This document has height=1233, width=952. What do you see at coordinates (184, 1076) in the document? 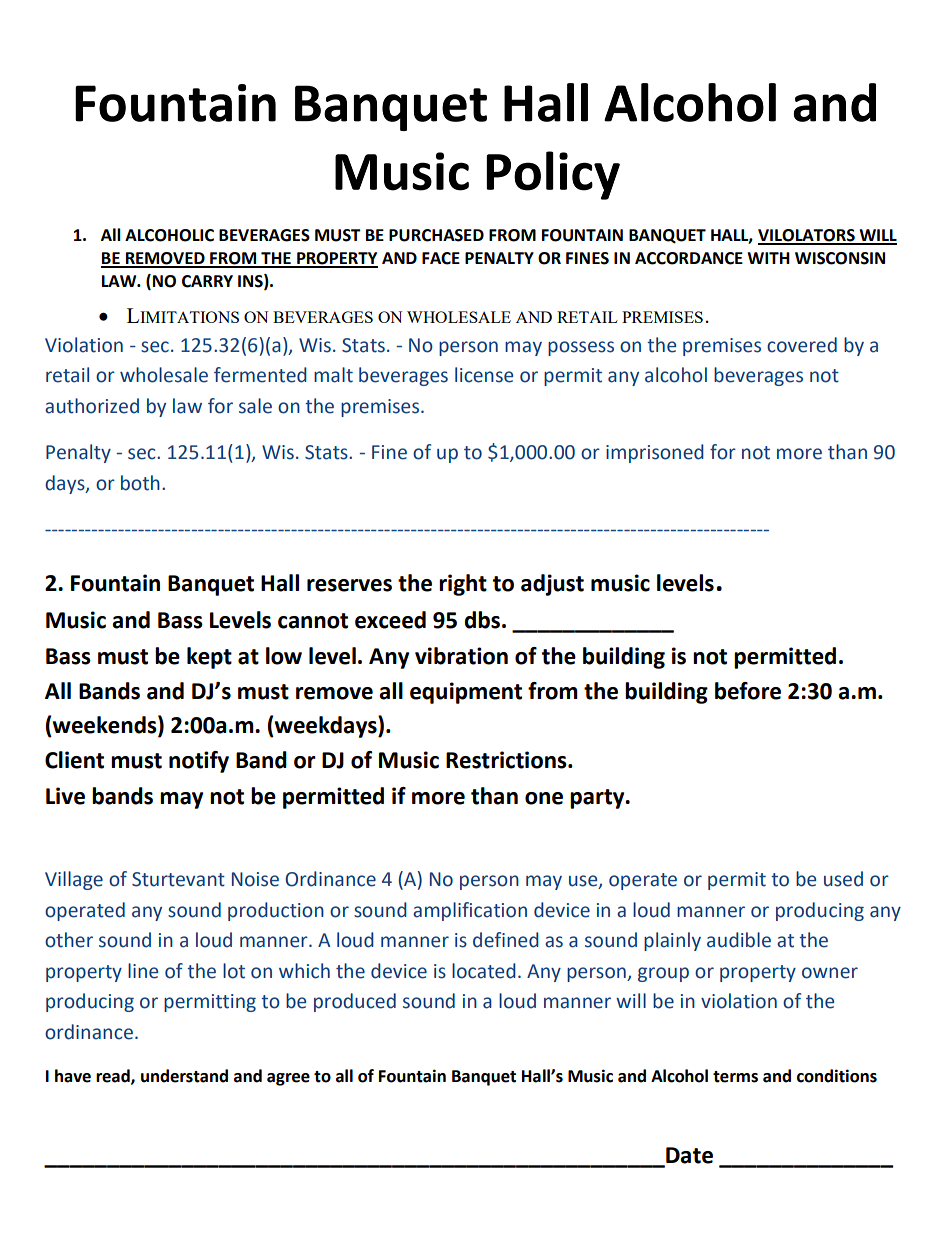
I see `understand` at bounding box center [184, 1076].
